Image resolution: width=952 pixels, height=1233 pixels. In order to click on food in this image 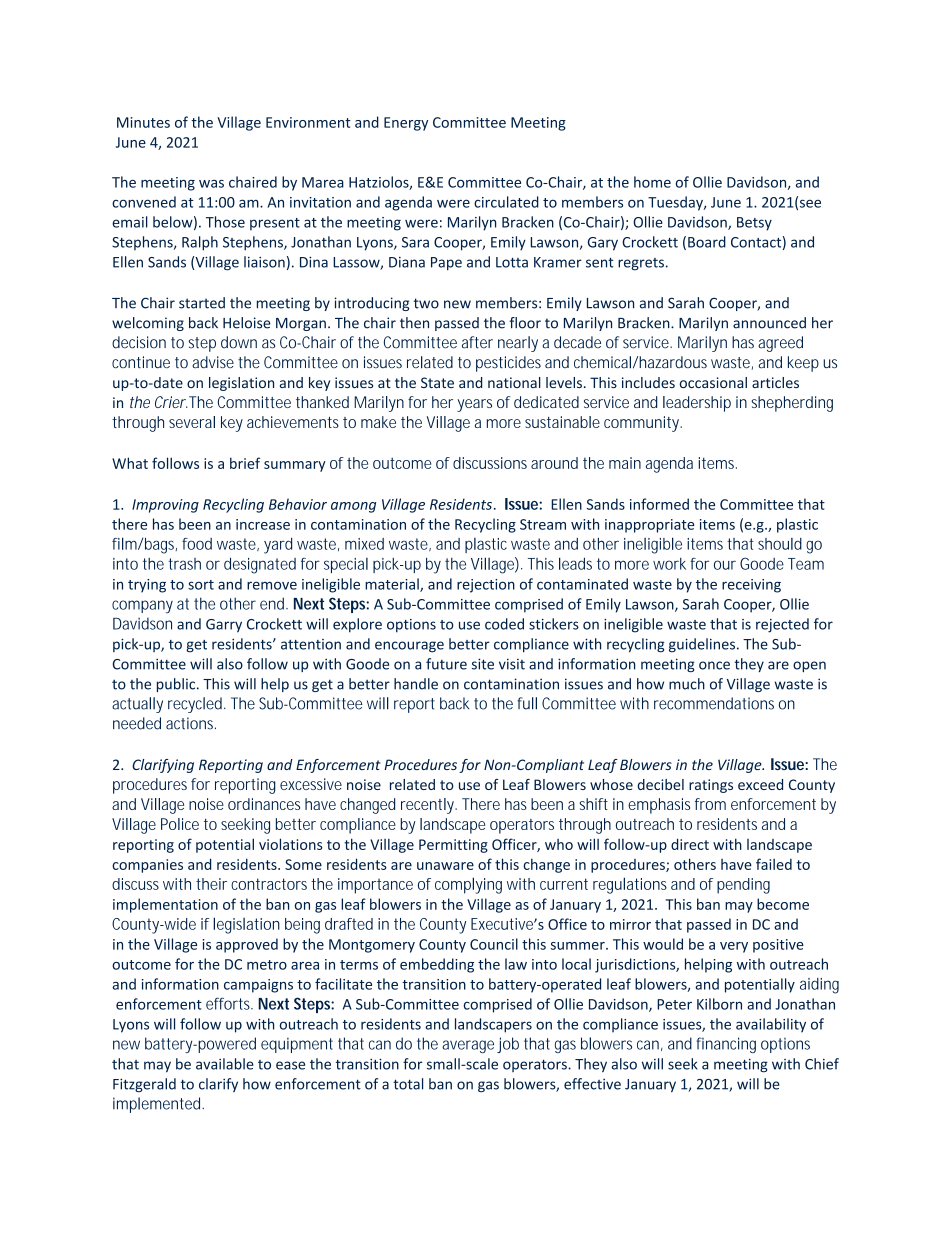, I will do `click(197, 544)`.
